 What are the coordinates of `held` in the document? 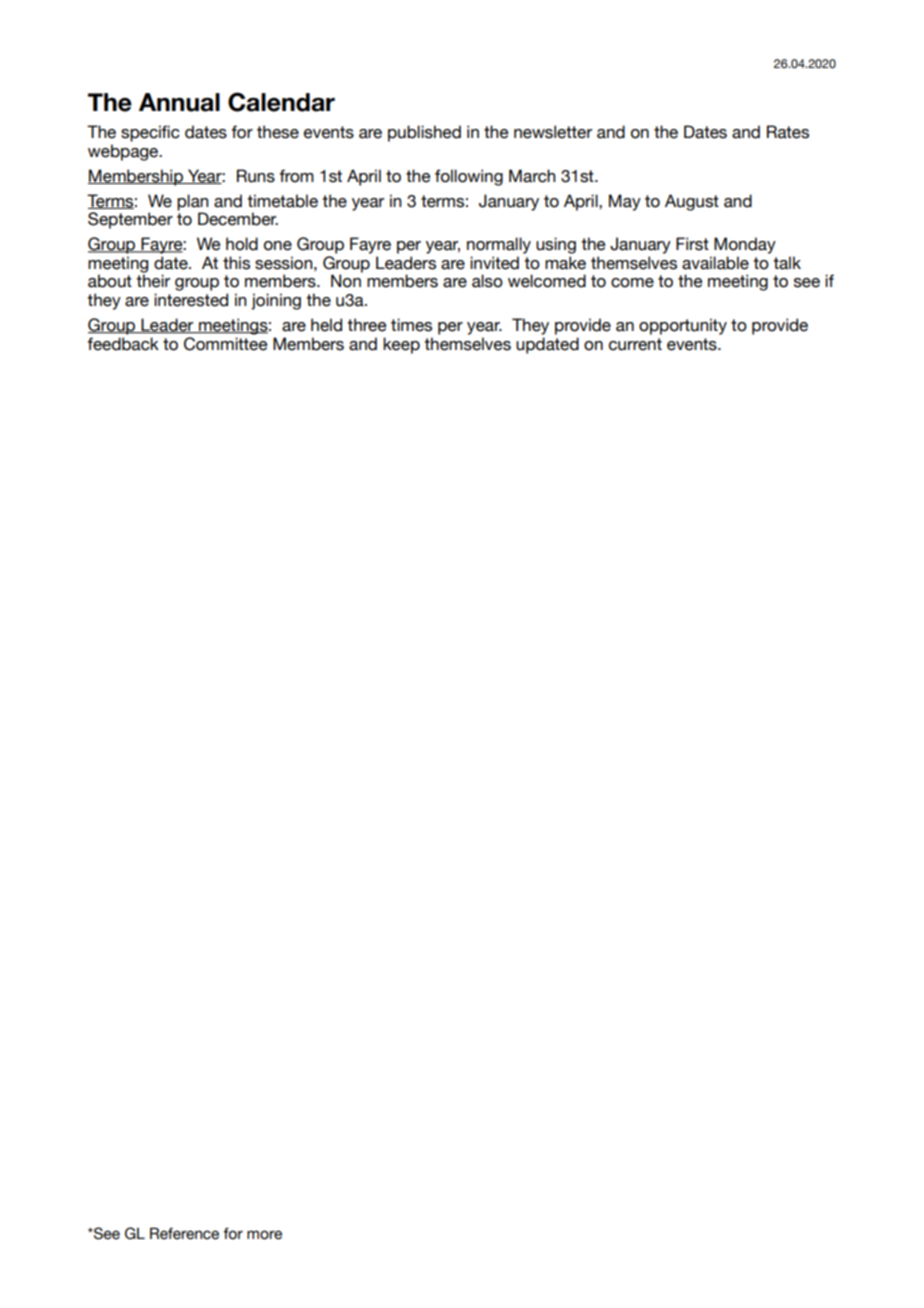 It's located at (326, 325).
